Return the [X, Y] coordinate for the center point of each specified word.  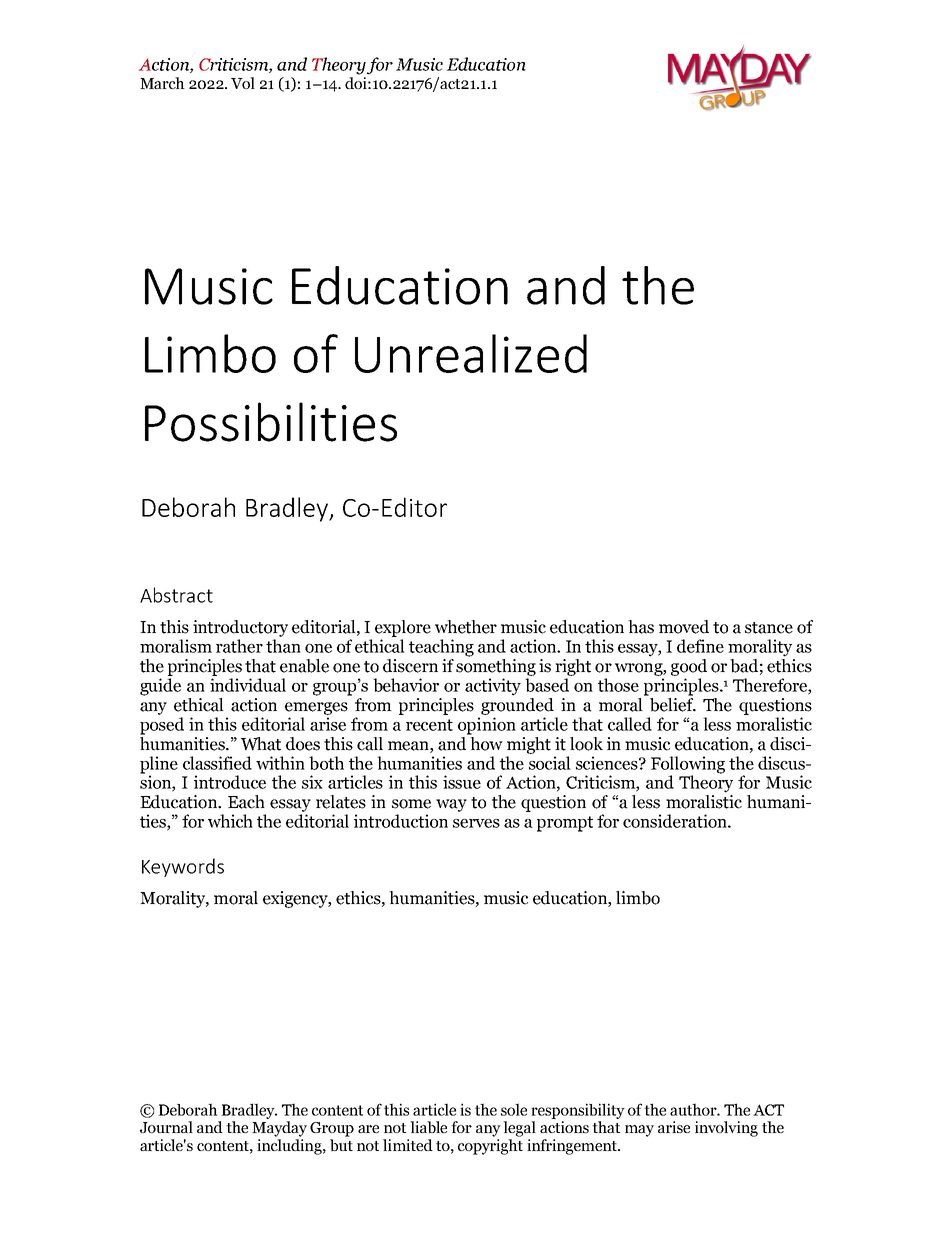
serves [476, 823]
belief [673, 705]
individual [248, 685]
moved [684, 627]
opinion [487, 726]
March [162, 83]
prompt [565, 824]
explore [403, 628]
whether [466, 627]
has [641, 627]
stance [769, 628]
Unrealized [471, 353]
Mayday [279, 1129]
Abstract [176, 595]
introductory [240, 628]
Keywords [183, 867]
